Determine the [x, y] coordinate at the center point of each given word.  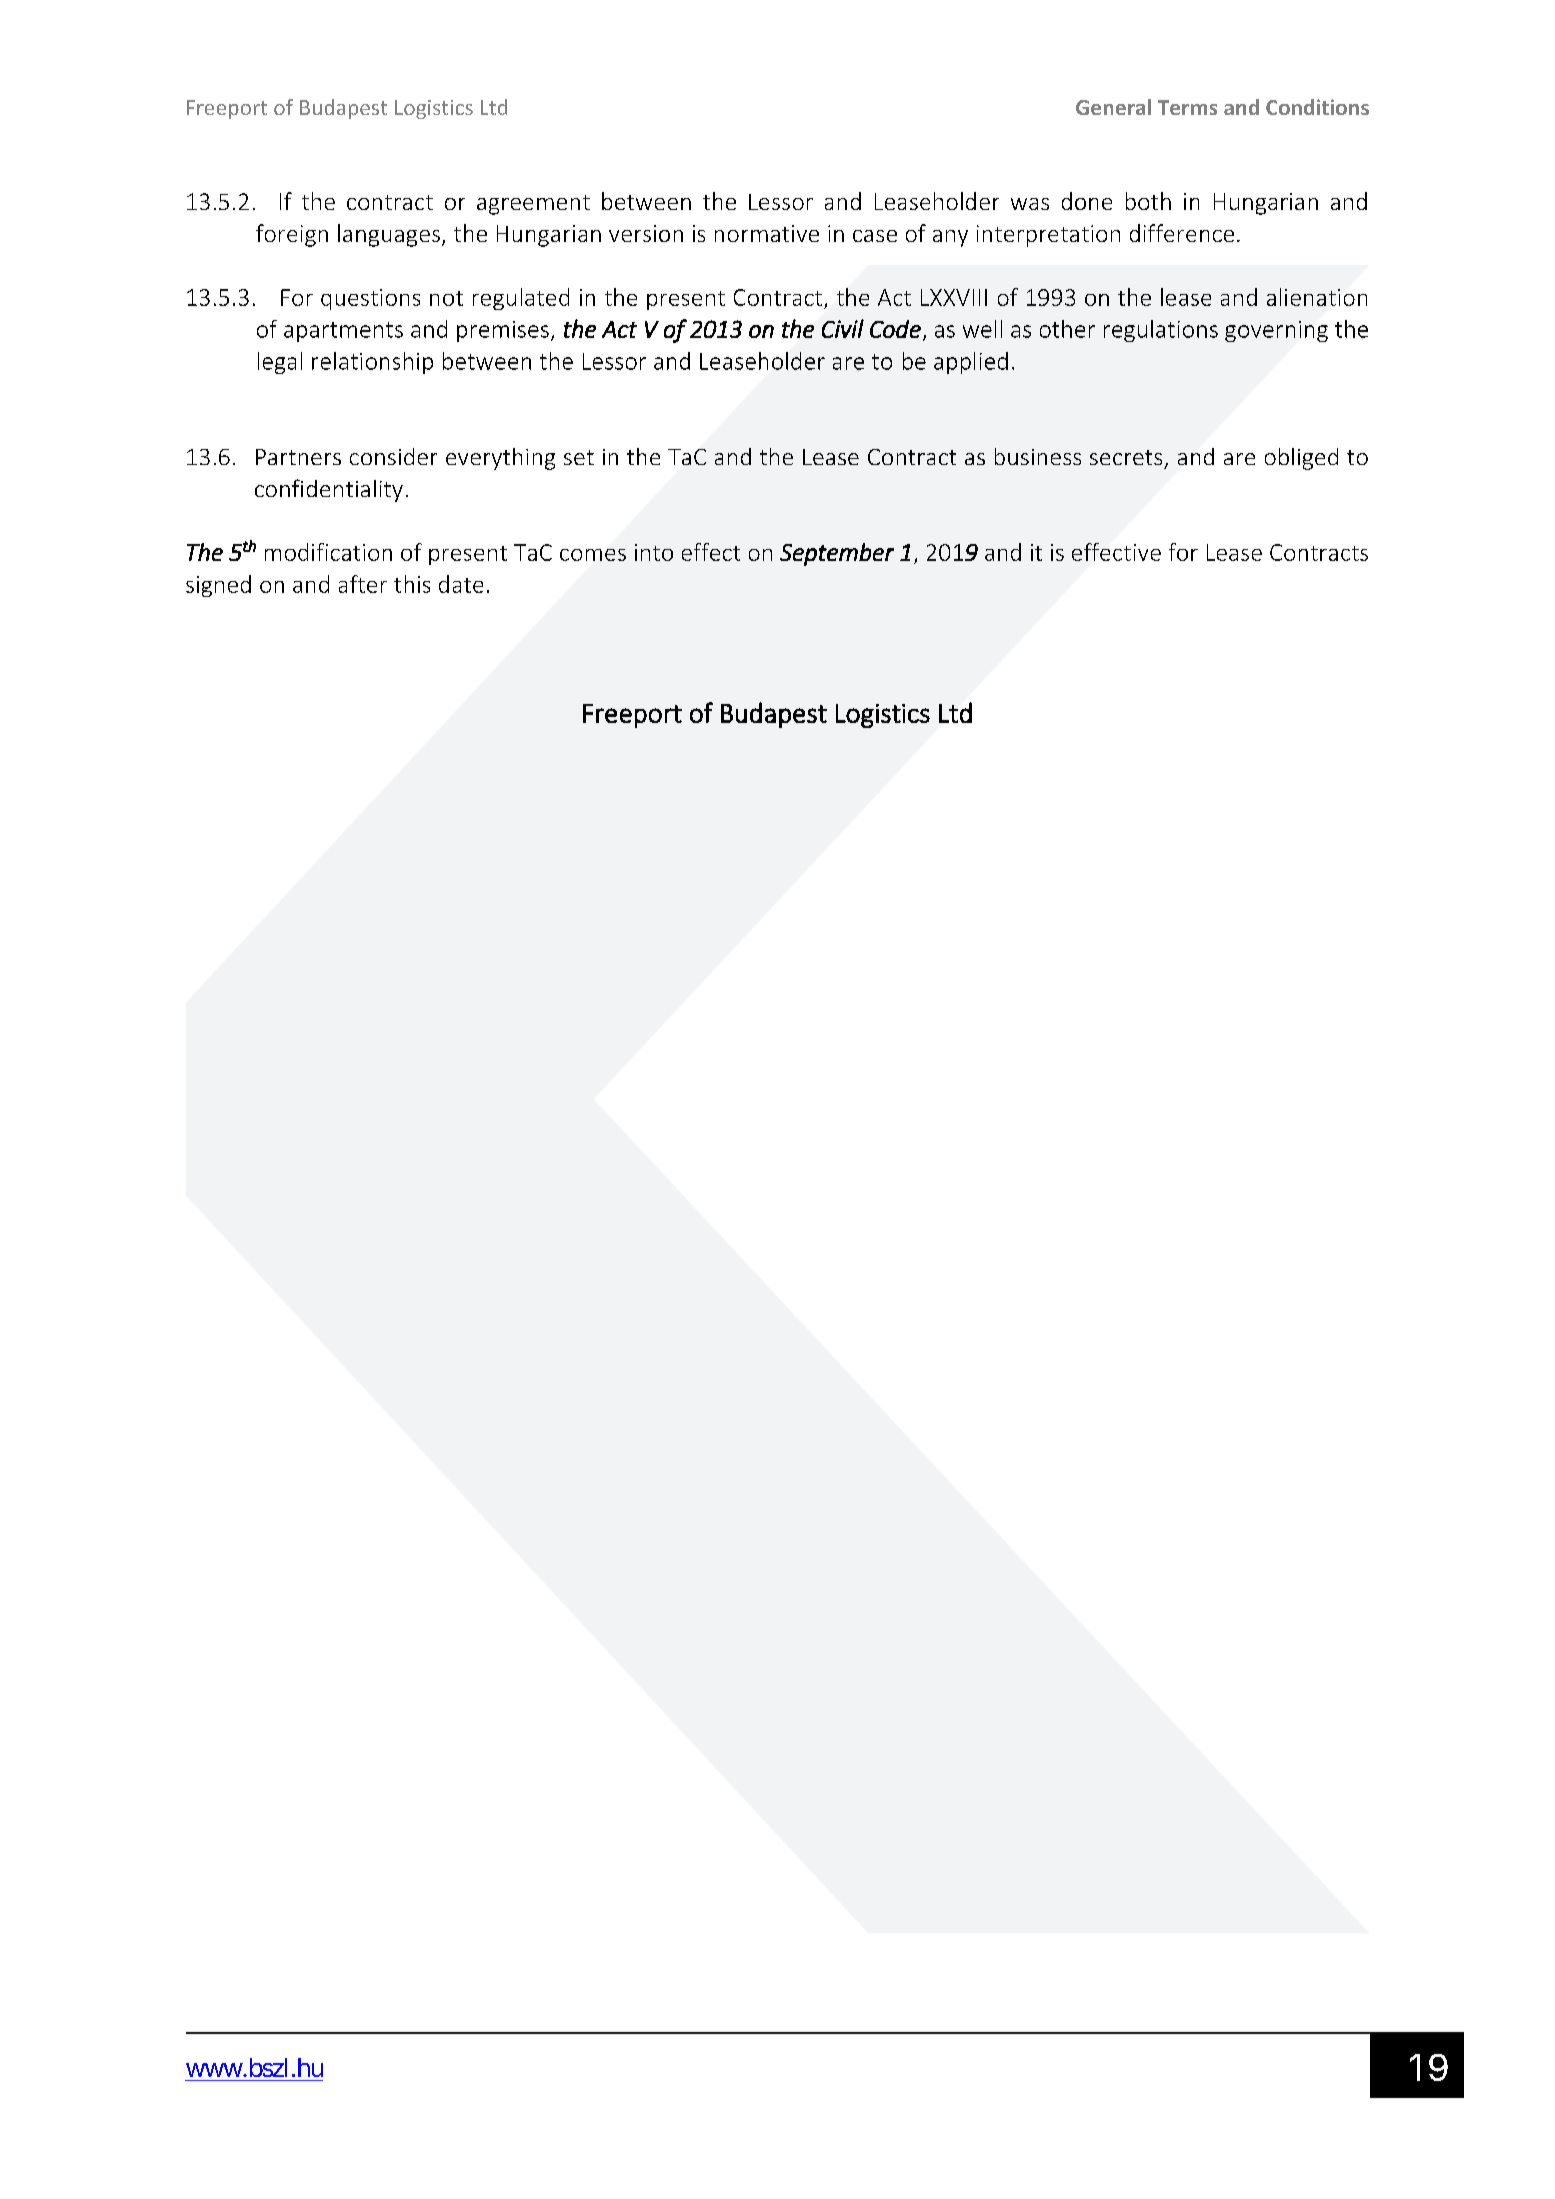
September [837, 554]
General [1113, 107]
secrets [1126, 457]
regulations [1161, 331]
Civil [843, 328]
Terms [1187, 107]
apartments [343, 332]
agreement [533, 205]
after [363, 584]
